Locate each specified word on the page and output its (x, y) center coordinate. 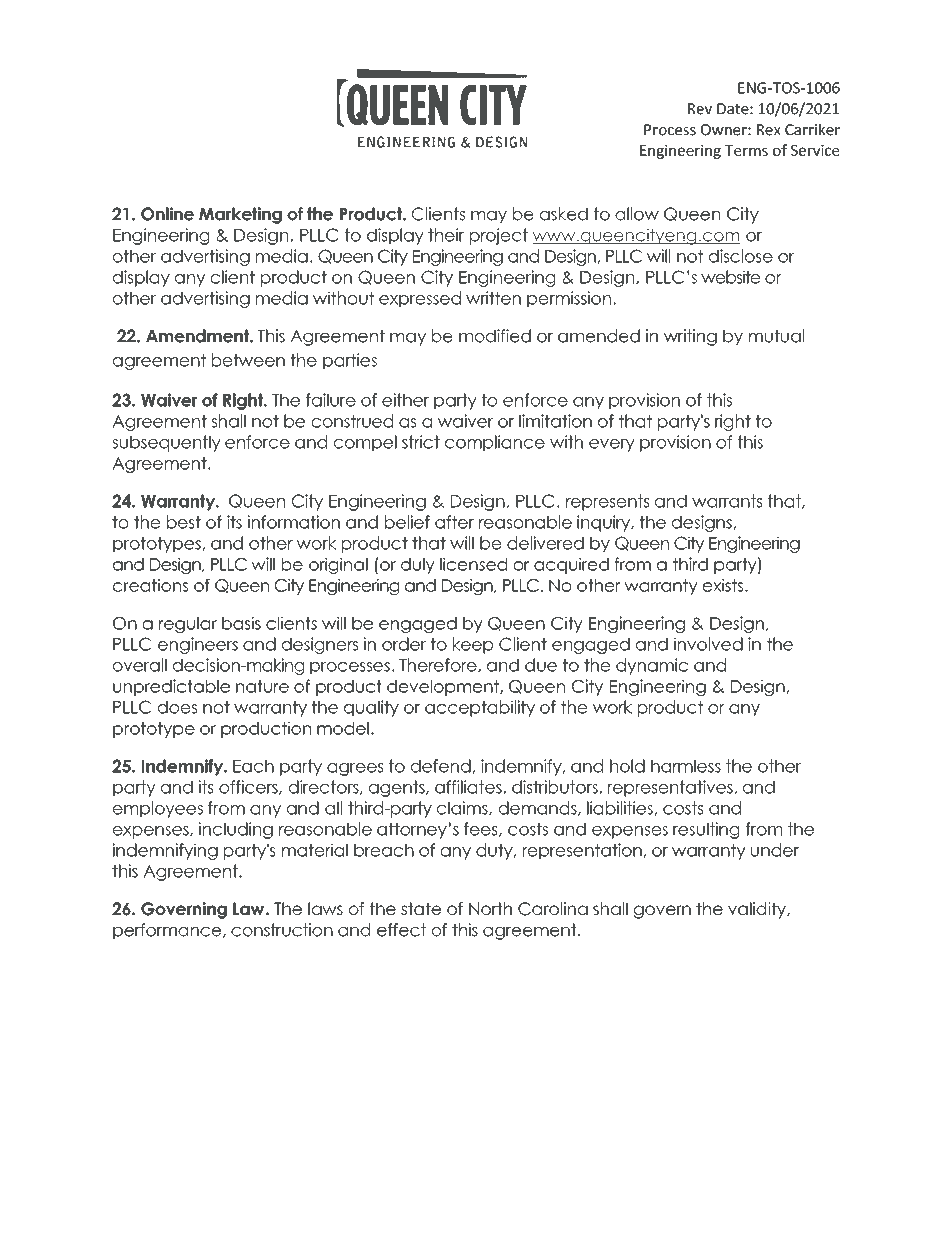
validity (758, 910)
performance (168, 931)
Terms (746, 150)
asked (564, 214)
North (490, 908)
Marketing (240, 215)
